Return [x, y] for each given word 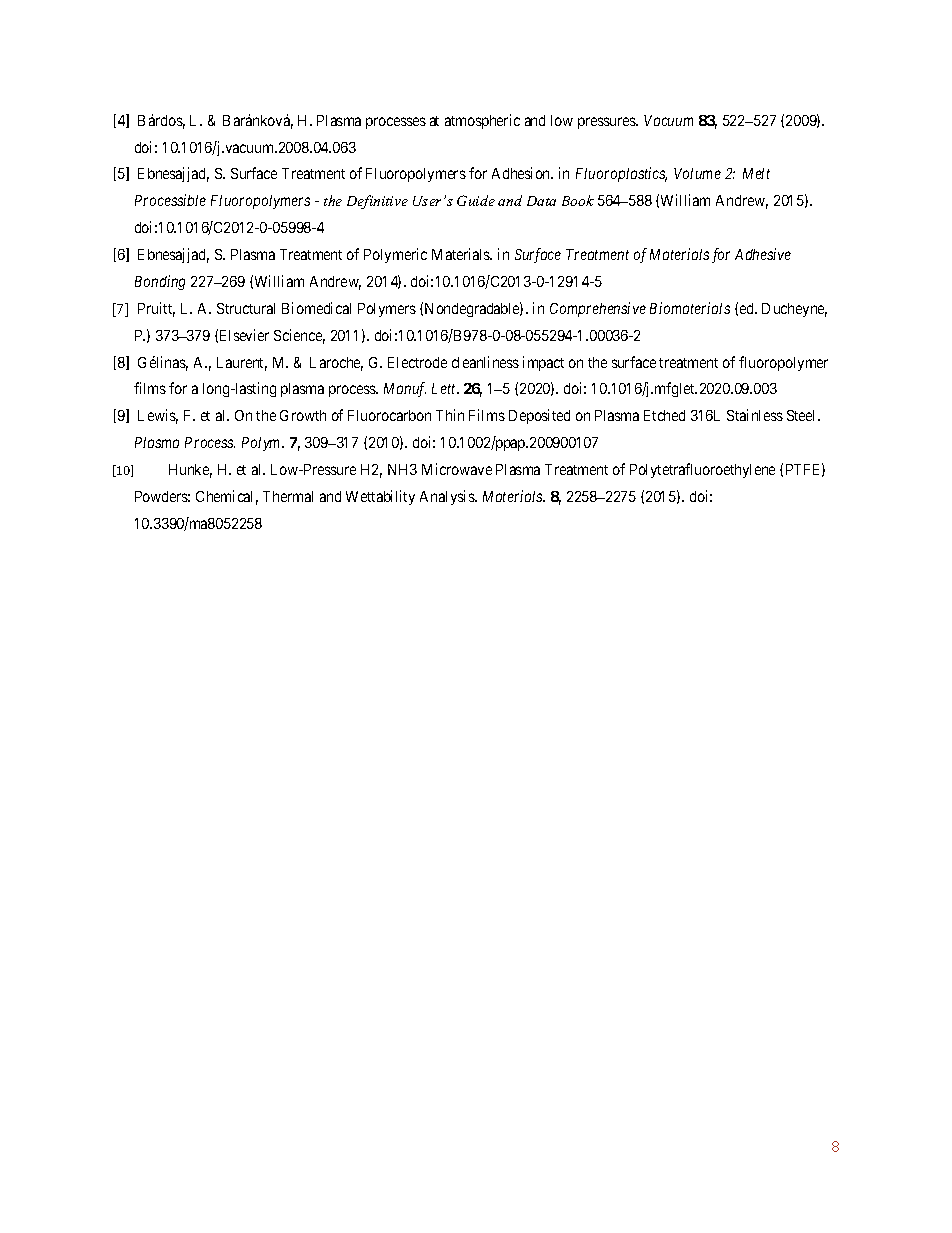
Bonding [160, 282]
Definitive [377, 202]
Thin [450, 415]
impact [543, 363]
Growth [303, 415]
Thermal [288, 496]
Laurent [242, 364]
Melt [756, 173]
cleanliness [485, 362]
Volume [697, 173]
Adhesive [763, 254]
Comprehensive [598, 309]
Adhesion [522, 173]
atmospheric [482, 121]
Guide [476, 200]
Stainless [755, 415]
